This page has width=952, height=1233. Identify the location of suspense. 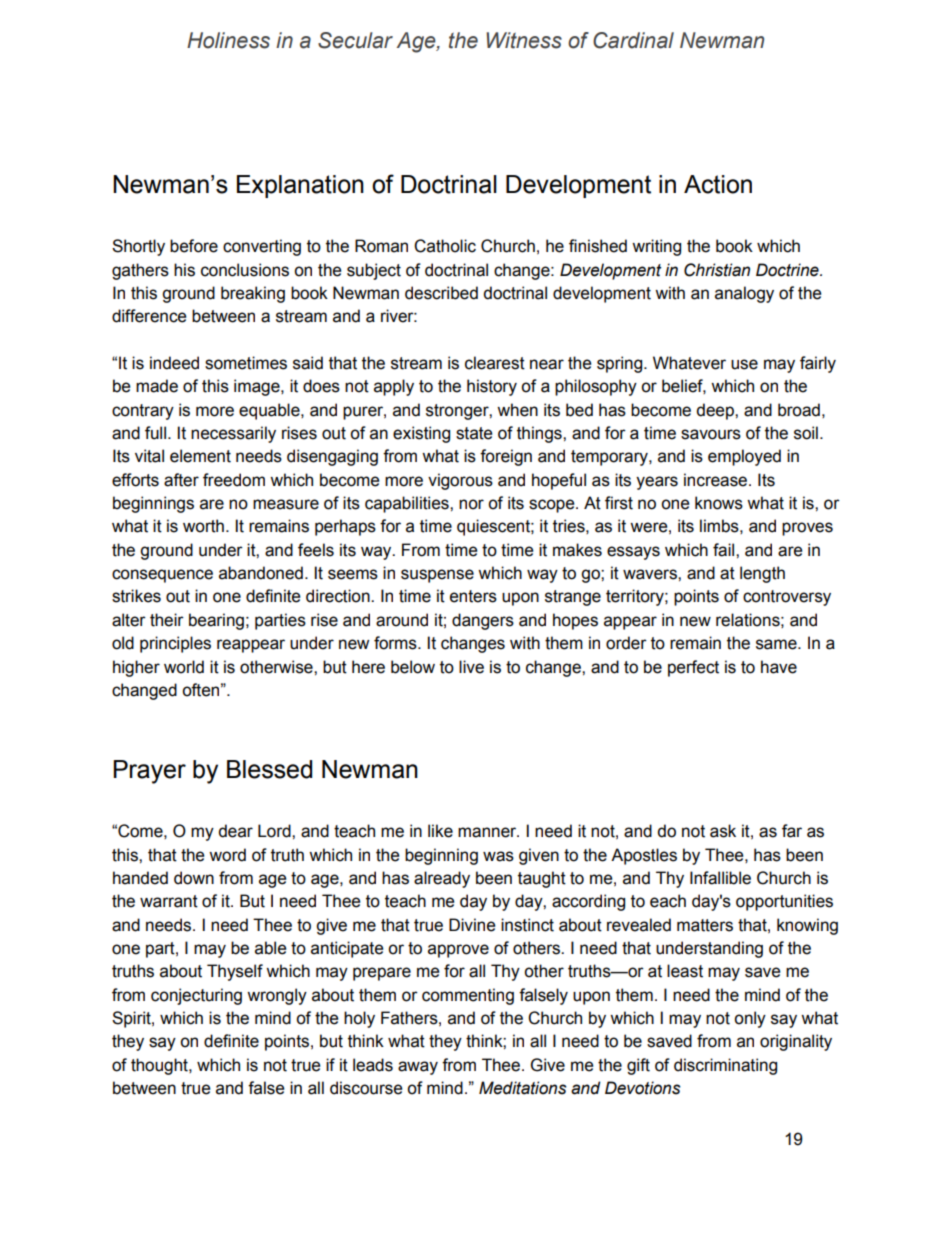
(437, 576).
